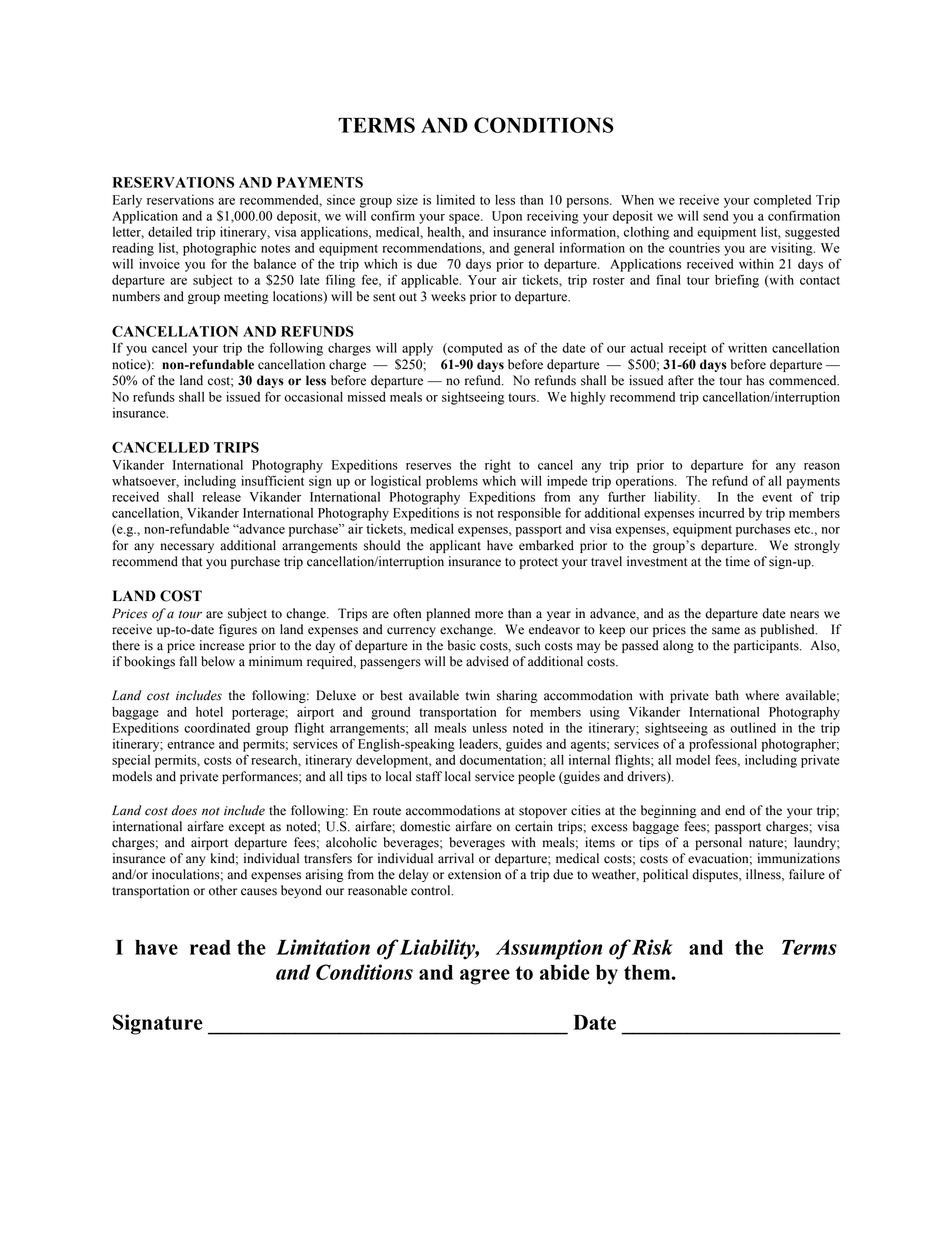  What do you see at coordinates (723, 745) in the image?
I see `professional` at bounding box center [723, 745].
